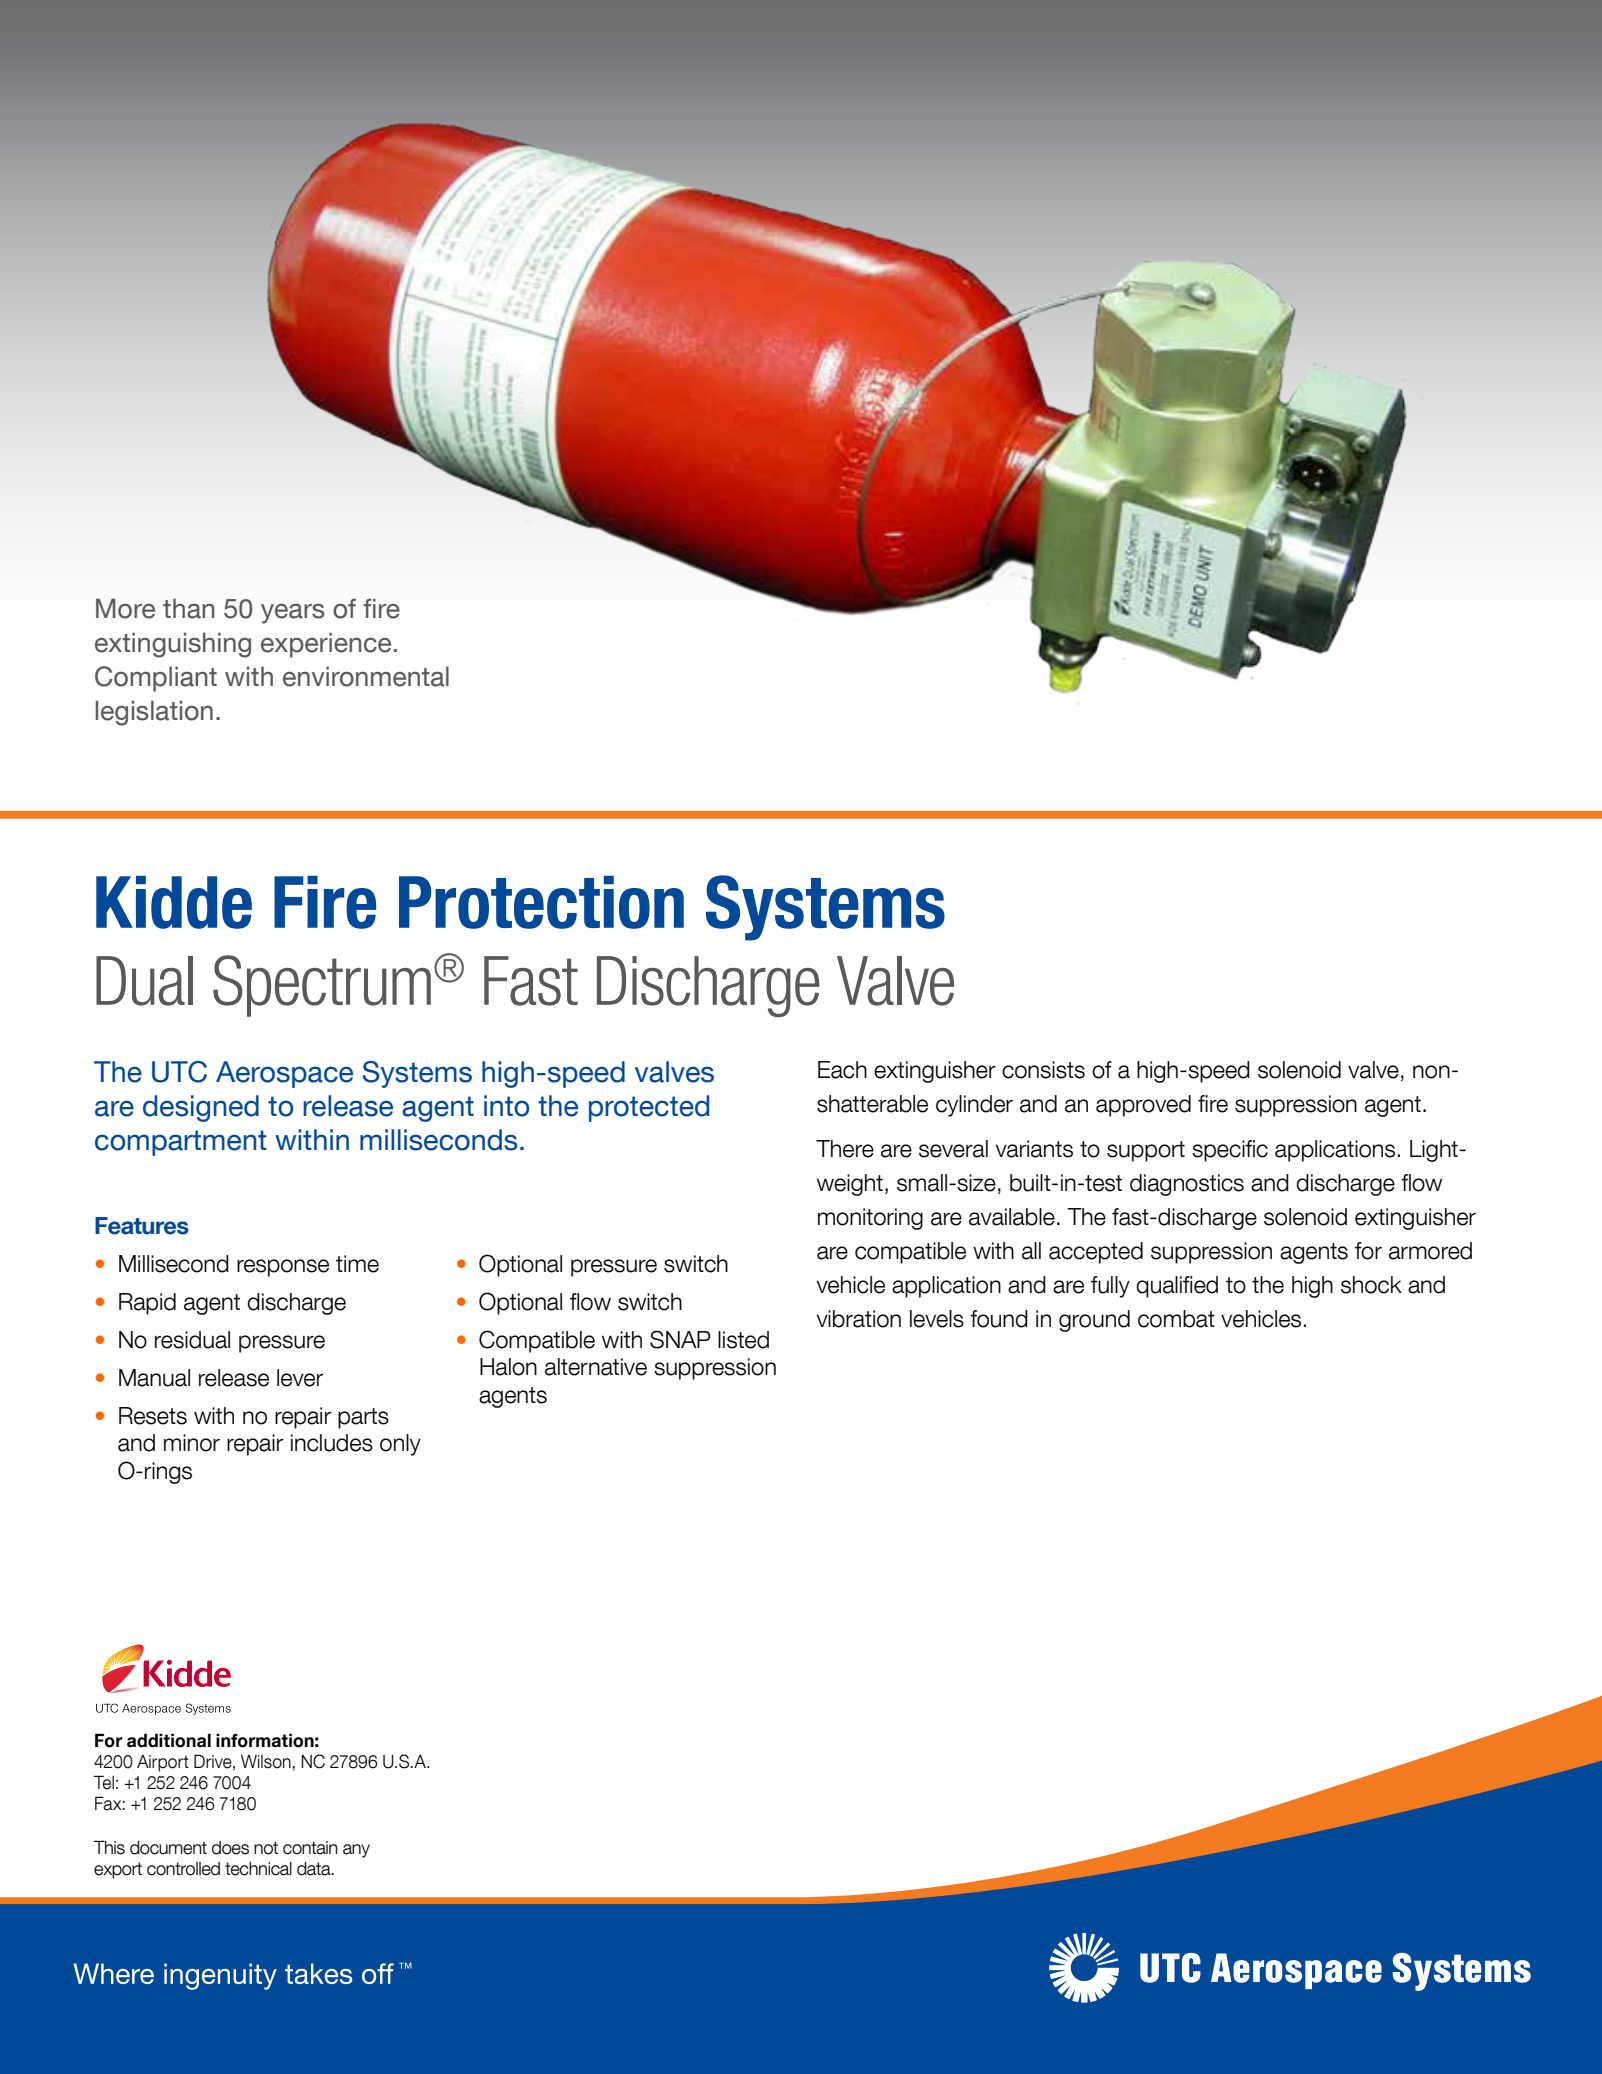 This screenshot has width=1602, height=2074. Describe the element at coordinates (154, 713) in the screenshot. I see `legislation` at that location.
